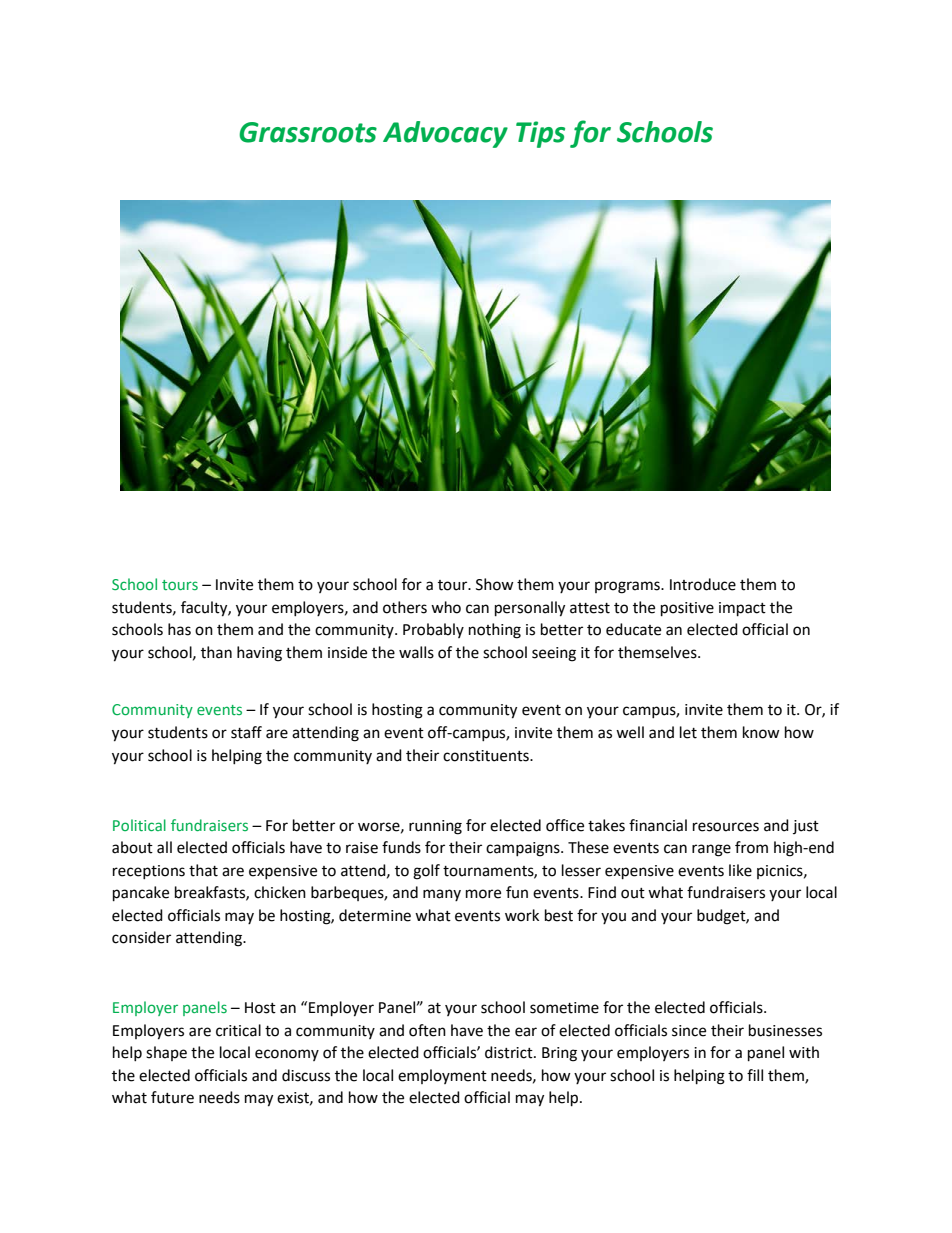 Image resolution: width=952 pixels, height=1233 pixels. I want to click on impact, so click(742, 609).
